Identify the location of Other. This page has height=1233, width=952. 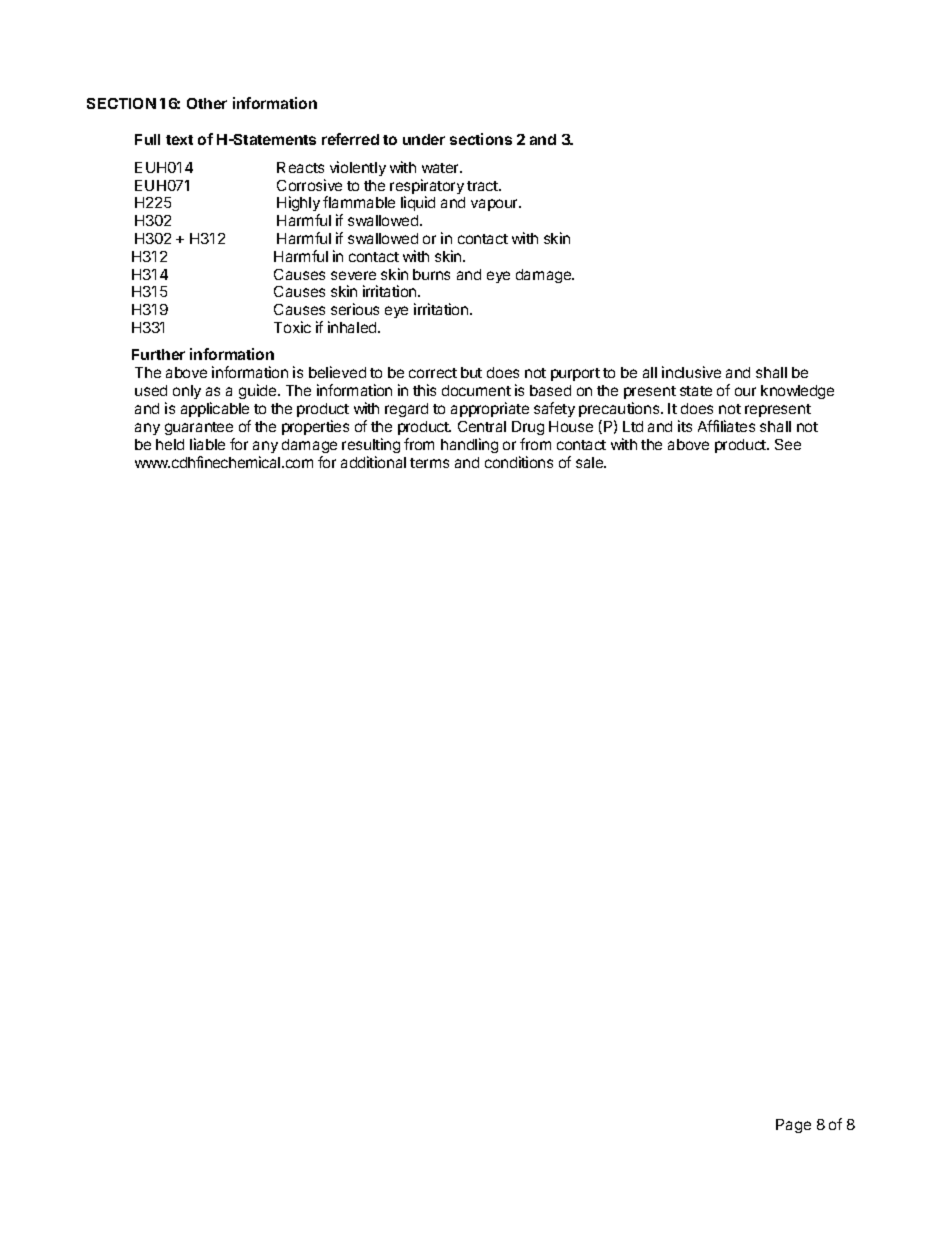
(207, 103).
